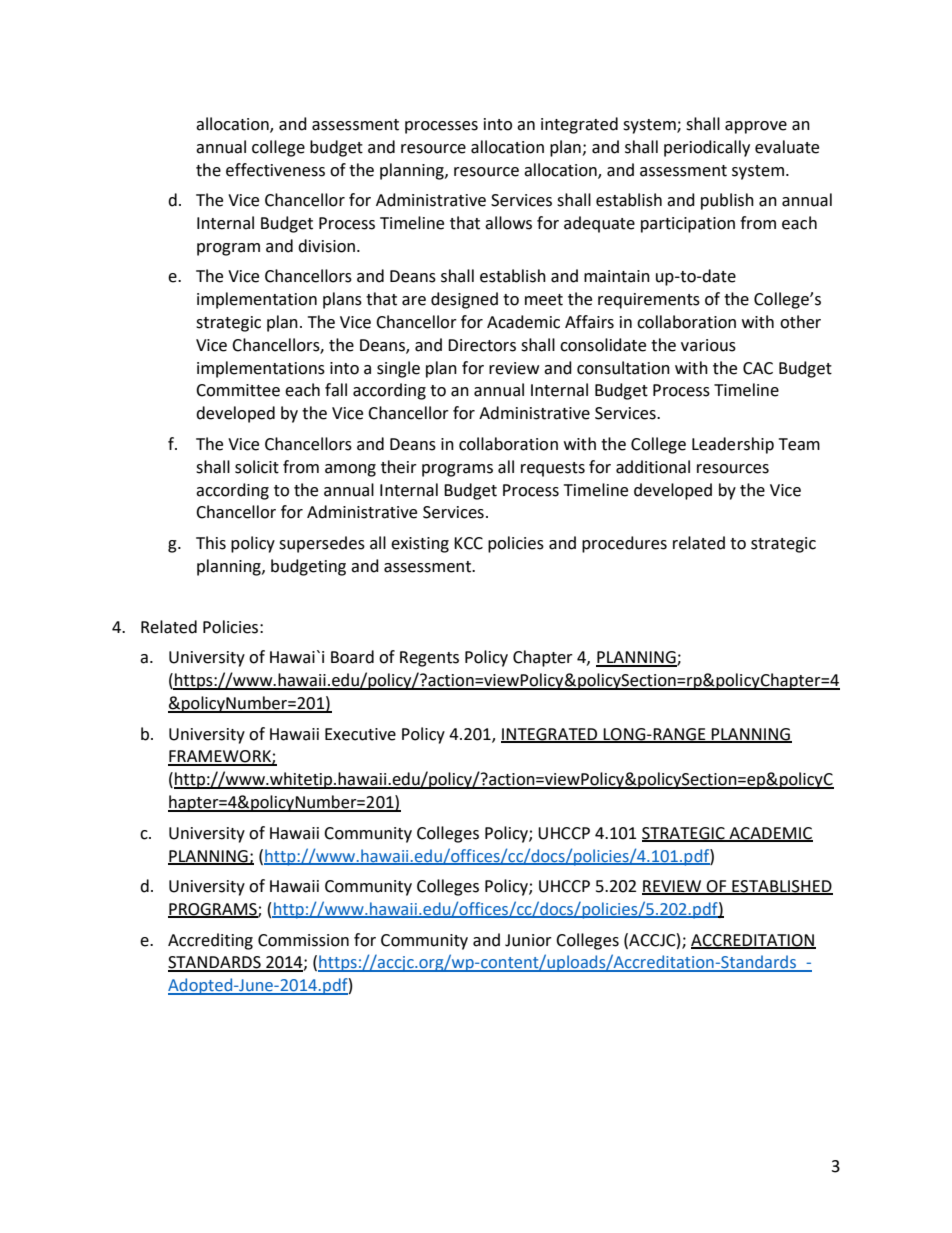  I want to click on allows, so click(508, 223).
